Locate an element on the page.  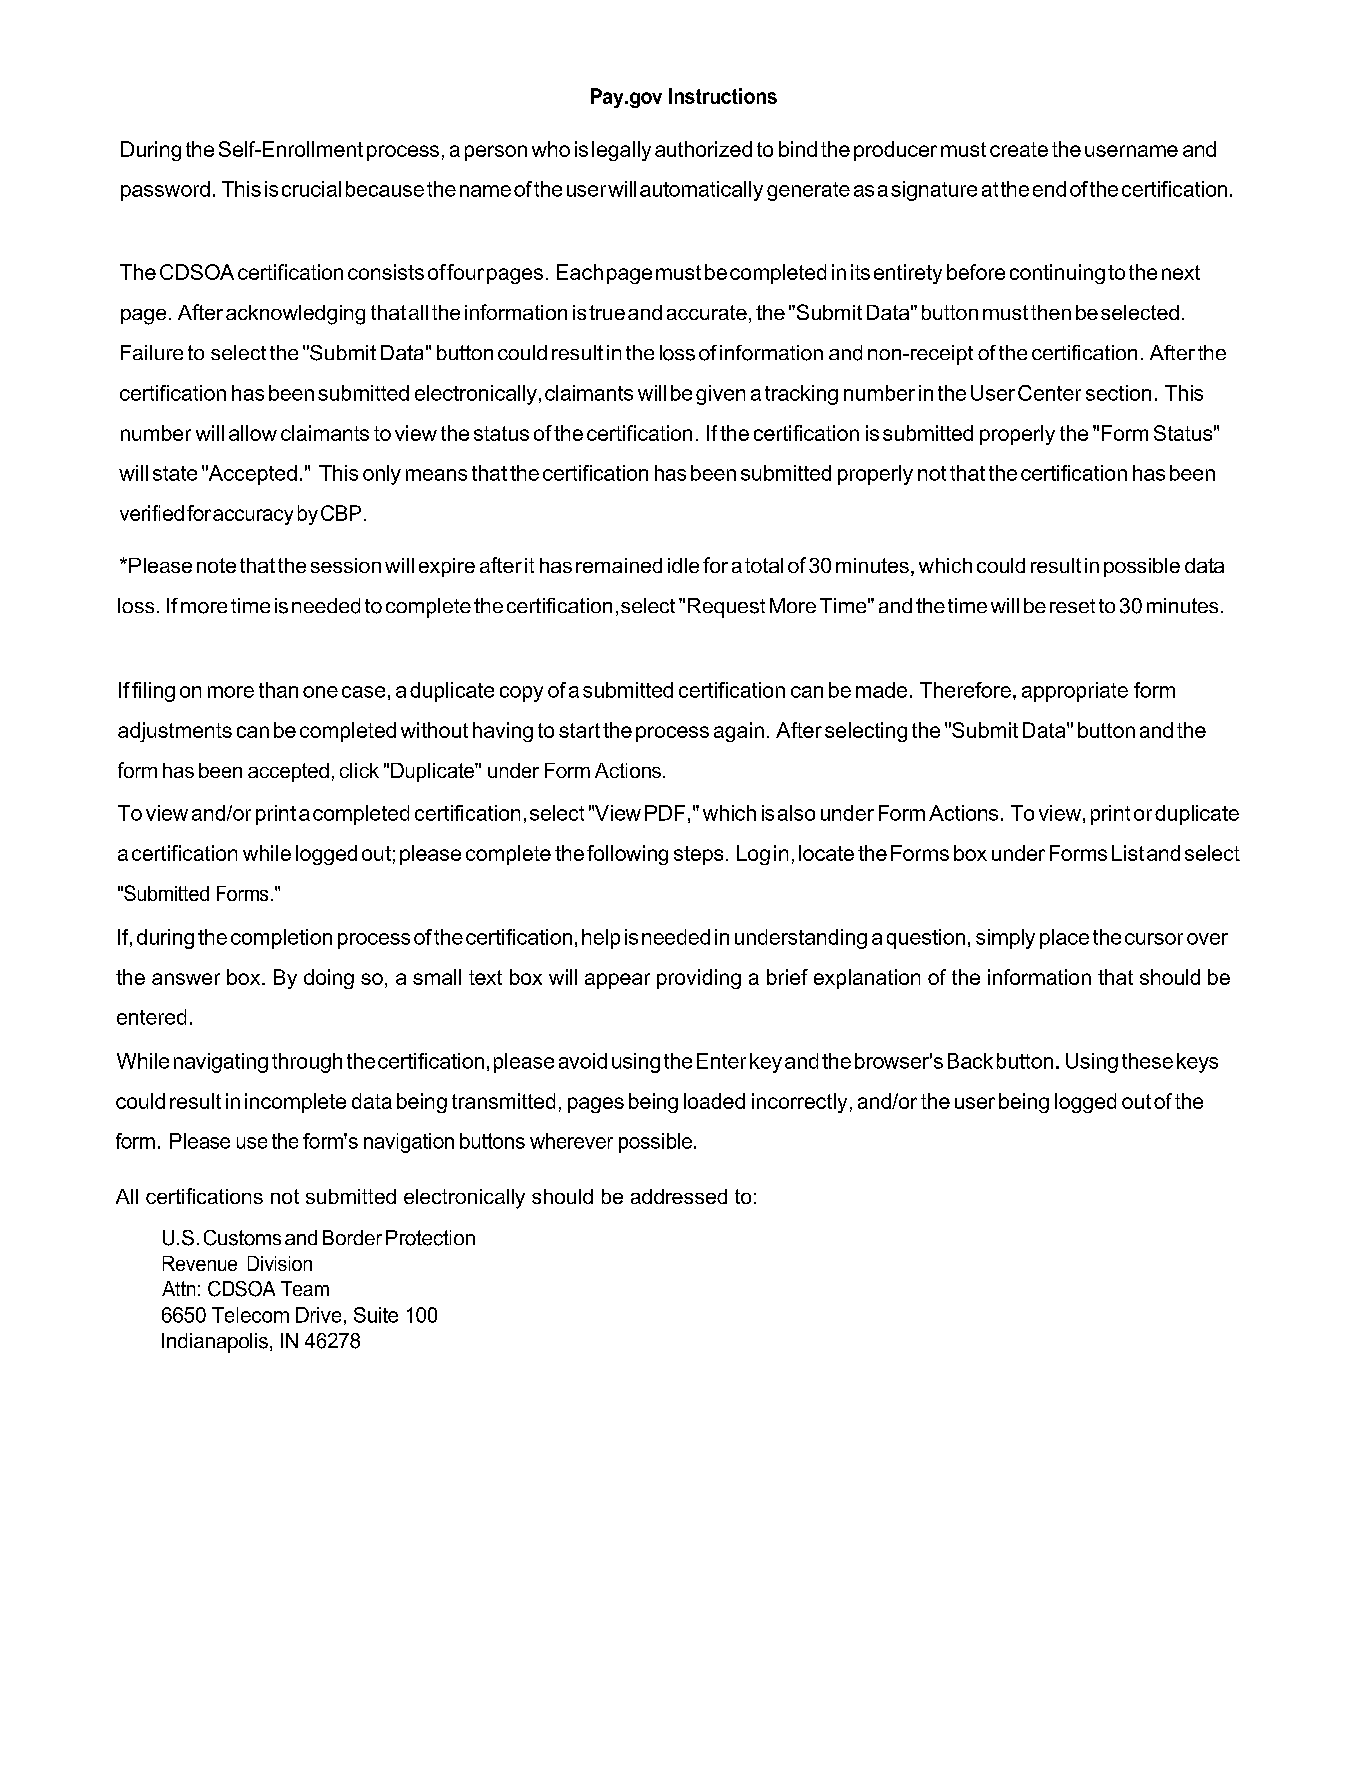
idle is located at coordinates (683, 565).
